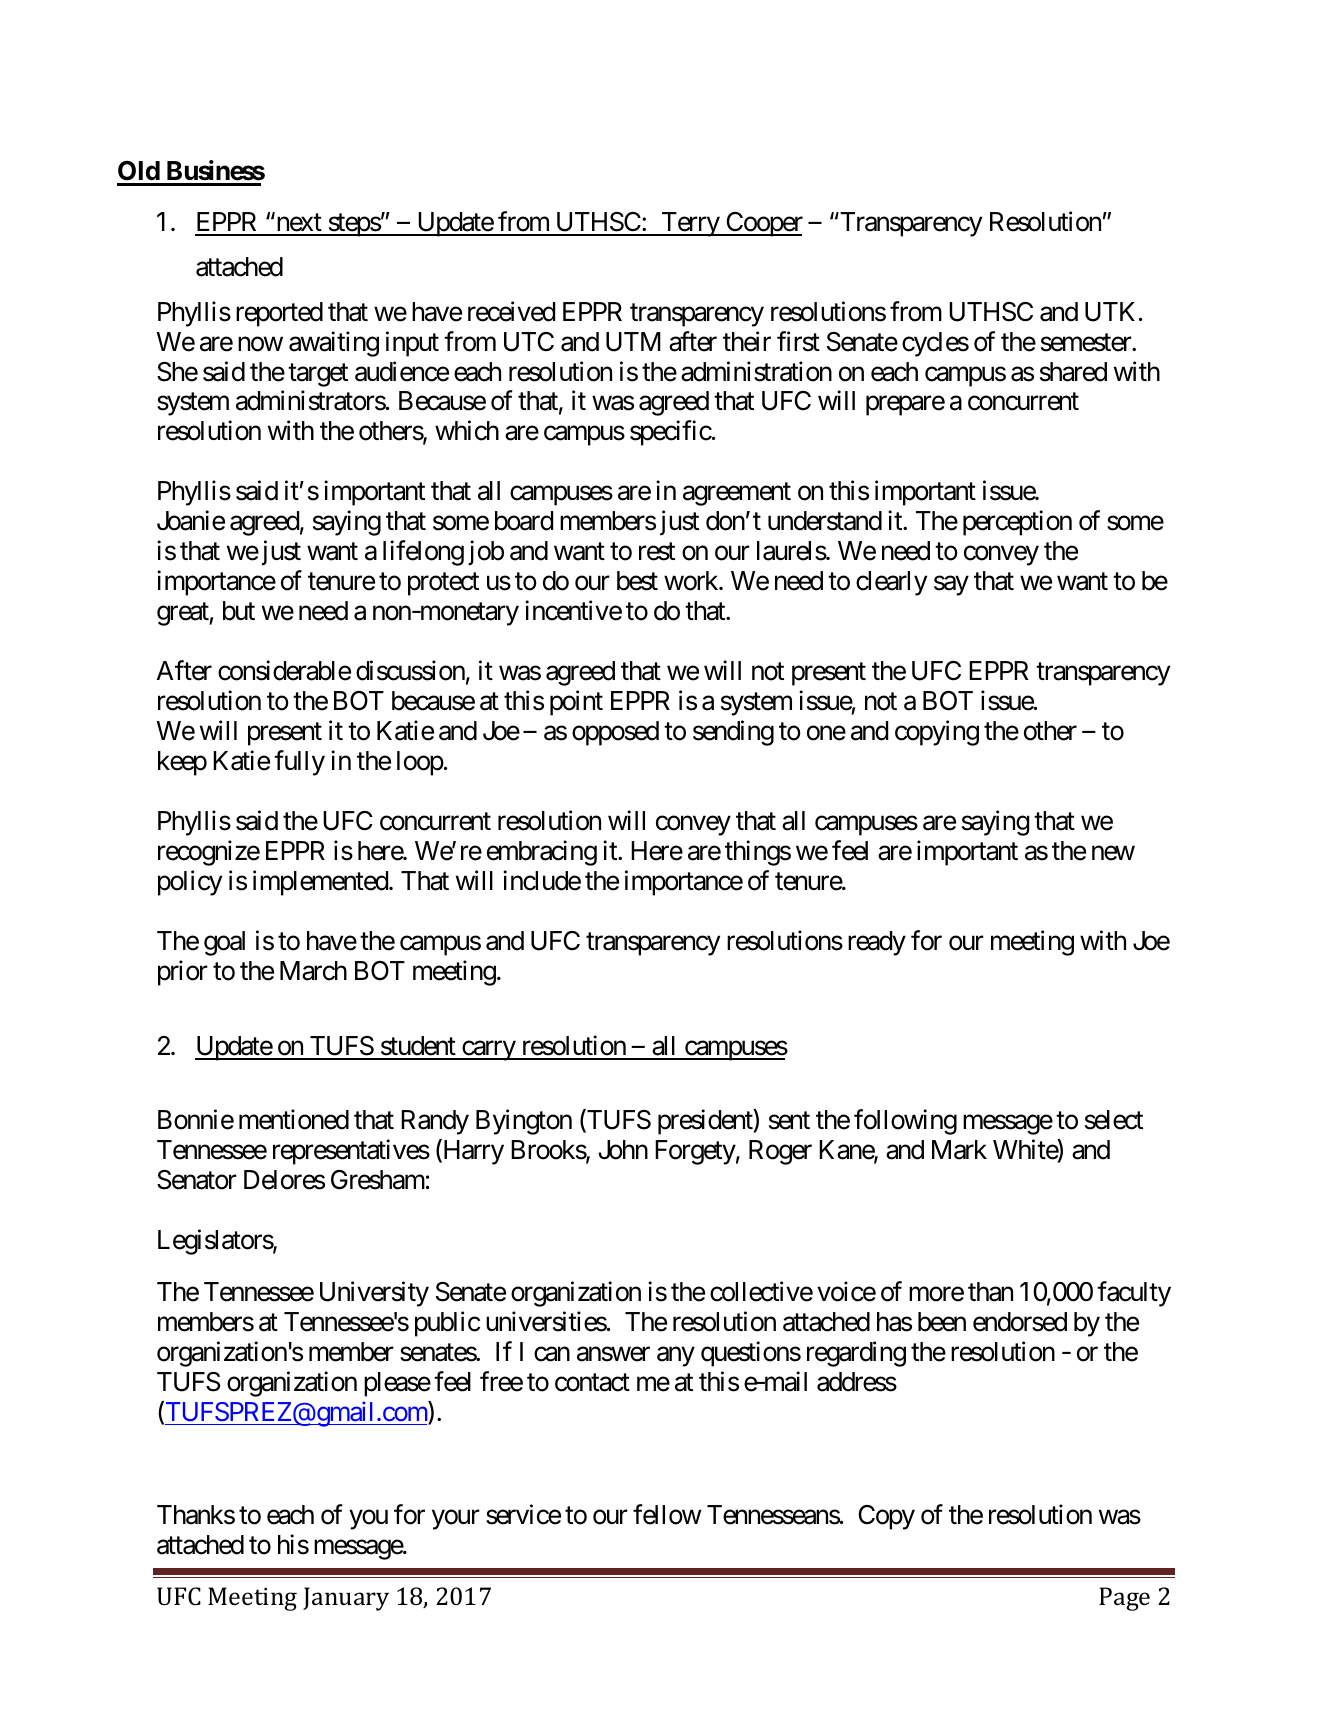  I want to click on your, so click(456, 1520).
